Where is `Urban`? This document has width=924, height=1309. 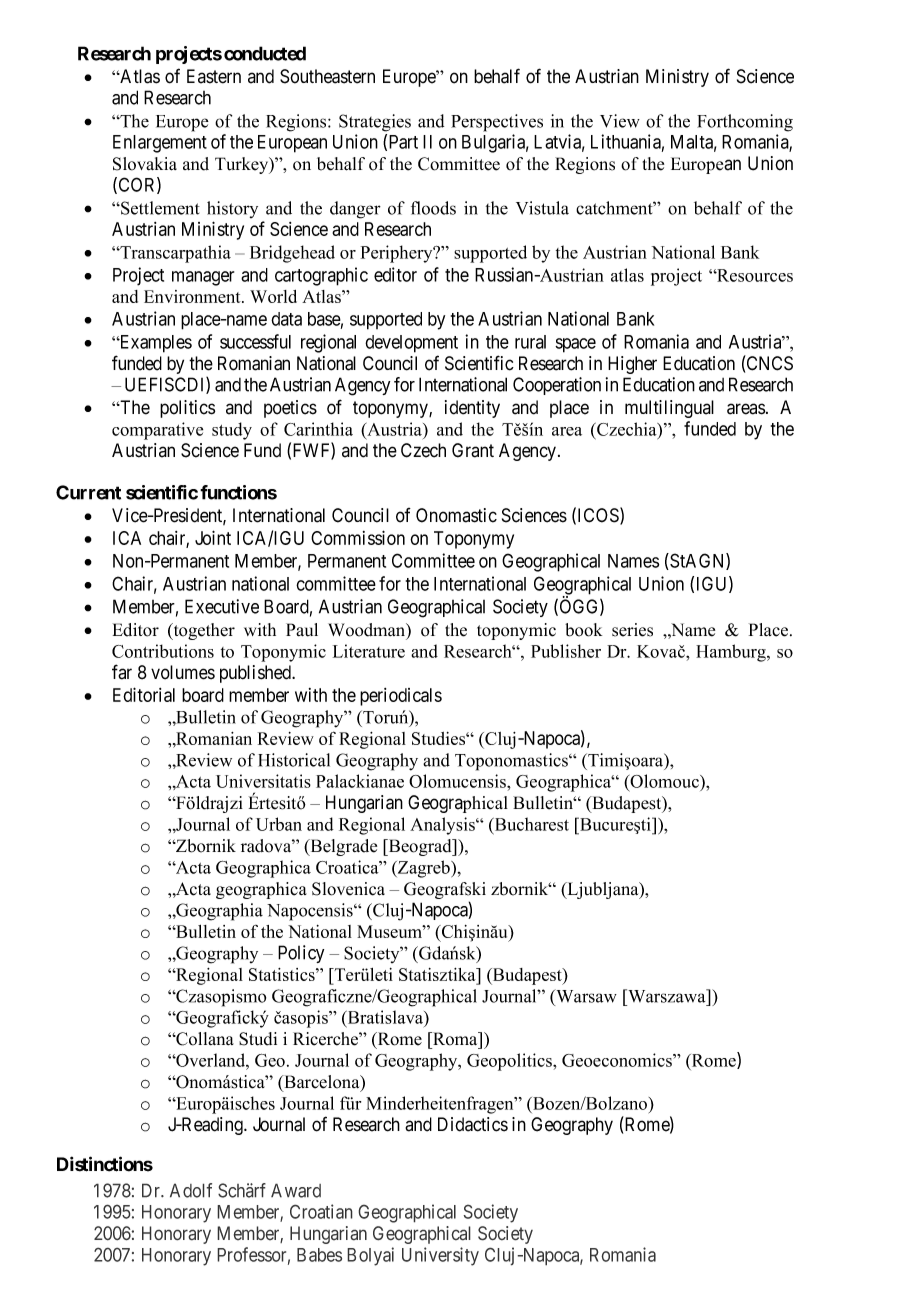
Urban is located at coordinates (279, 824).
